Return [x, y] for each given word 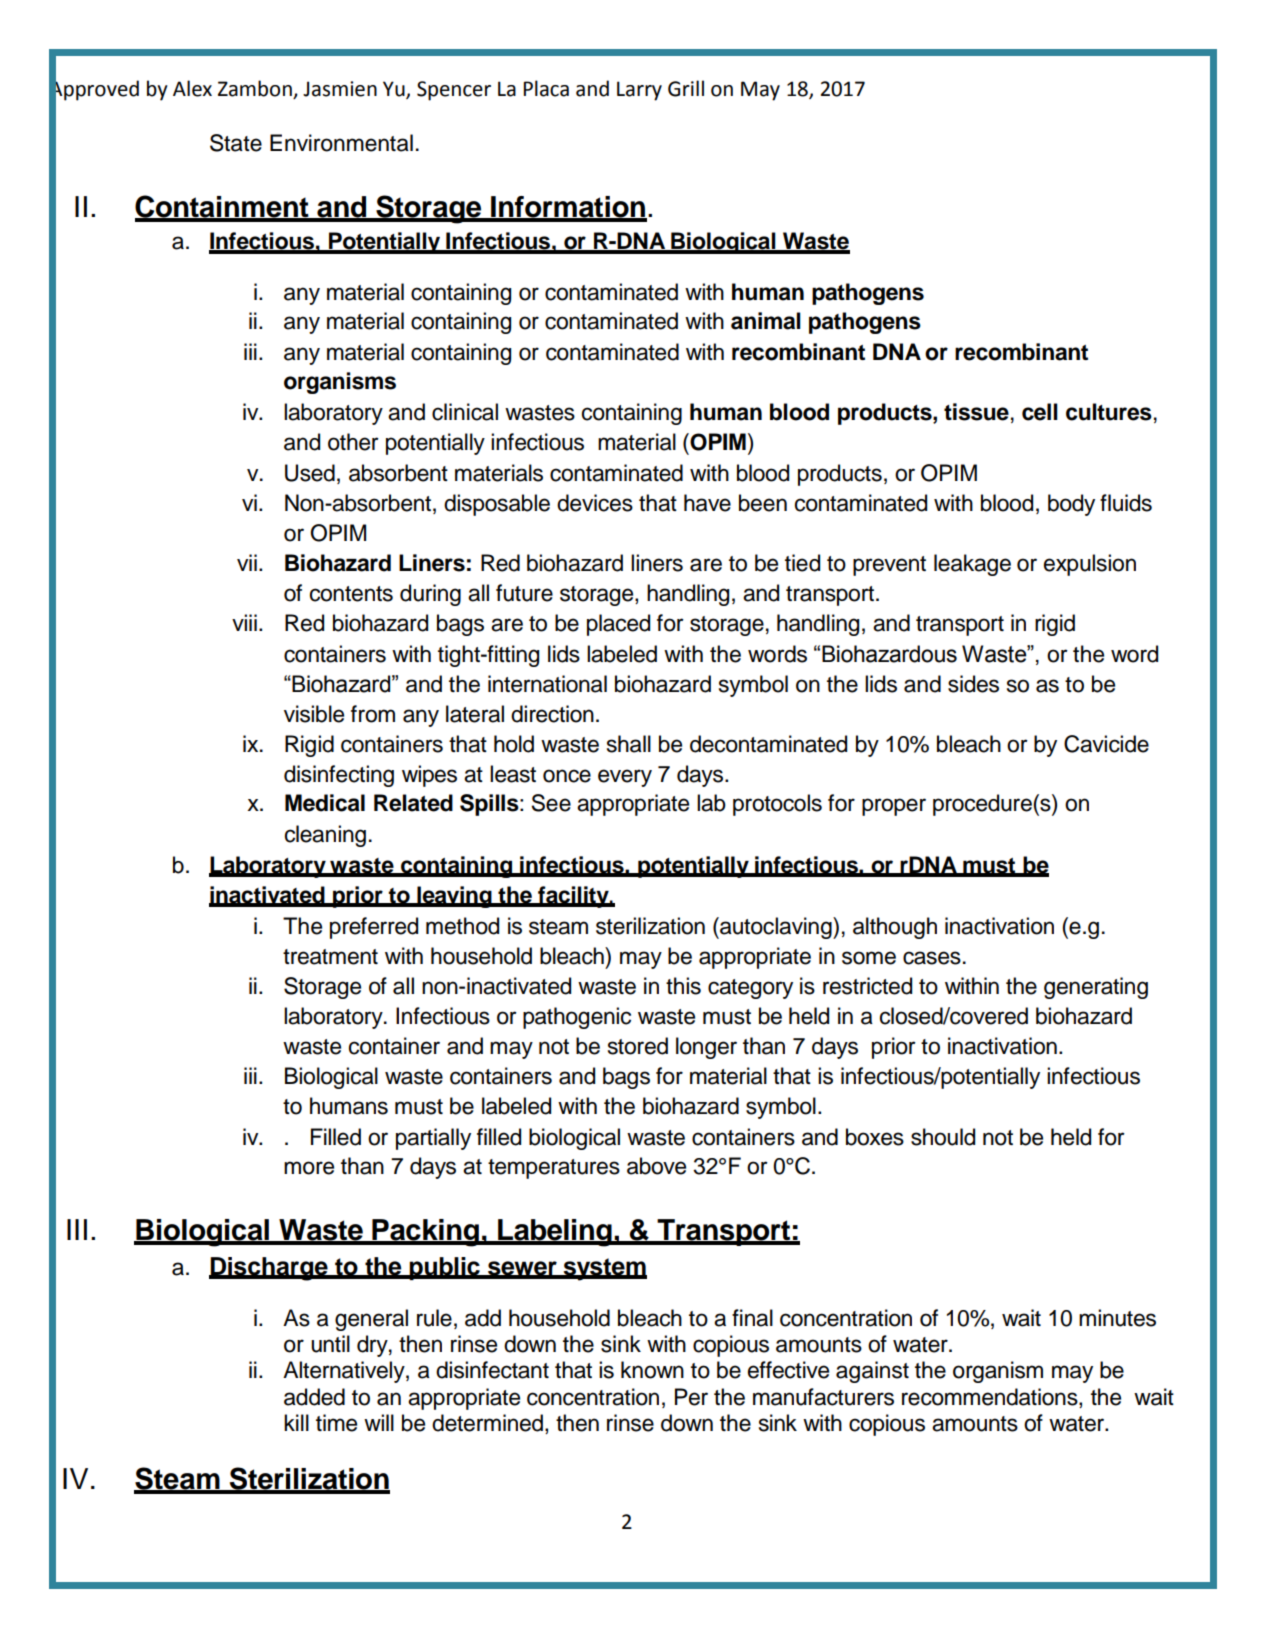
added [314, 1397]
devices [595, 503]
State [236, 143]
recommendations [991, 1397]
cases [932, 958]
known [652, 1370]
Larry [639, 91]
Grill [686, 88]
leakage [972, 565]
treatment [330, 957]
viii [244, 622]
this [683, 986]
